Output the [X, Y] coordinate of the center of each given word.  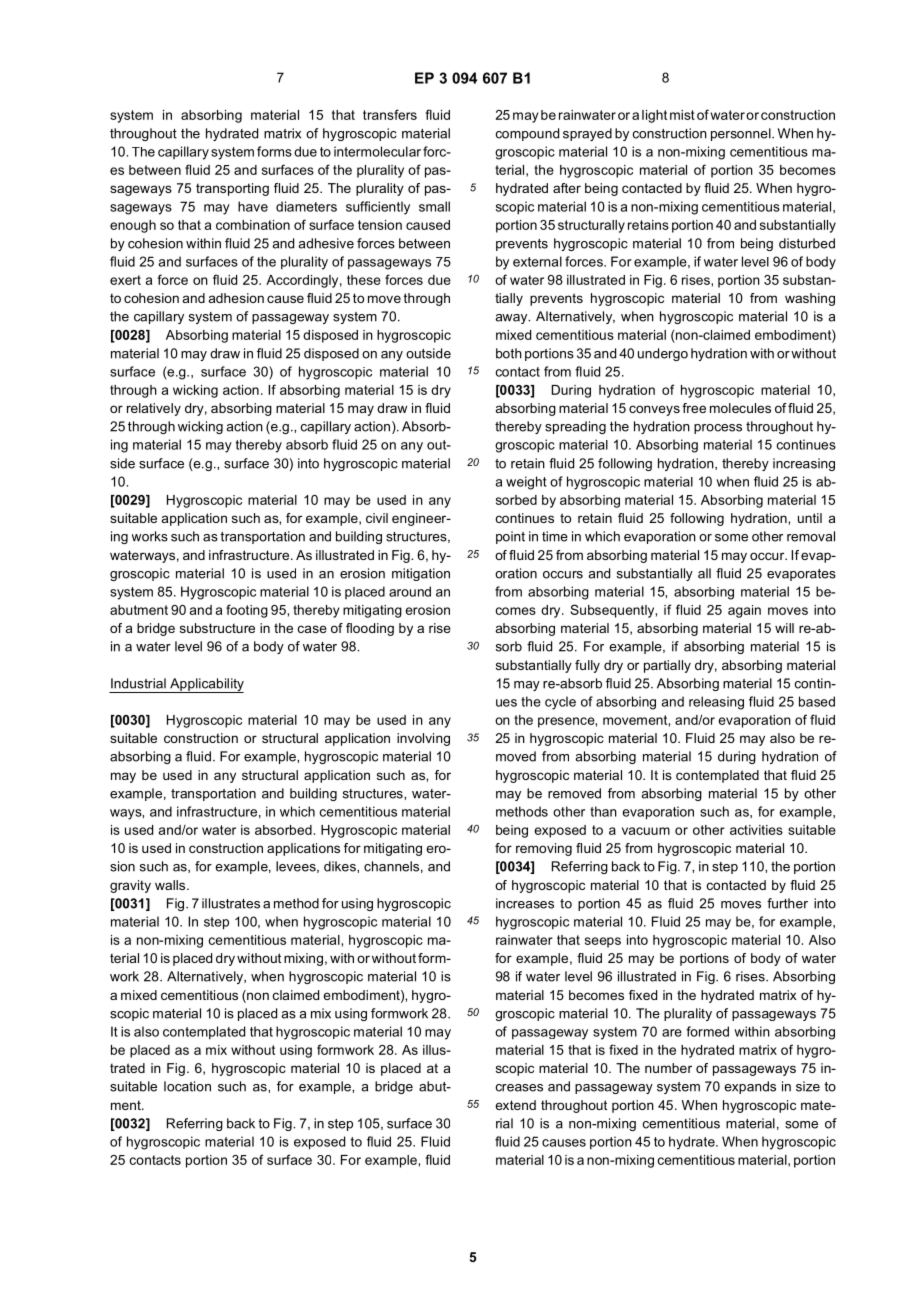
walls [171, 885]
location [187, 1086]
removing [544, 849]
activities [756, 830]
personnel [742, 134]
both [509, 353]
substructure [217, 628]
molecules [740, 408]
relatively [154, 409]
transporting [232, 189]
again [744, 611]
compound [527, 134]
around [410, 591]
